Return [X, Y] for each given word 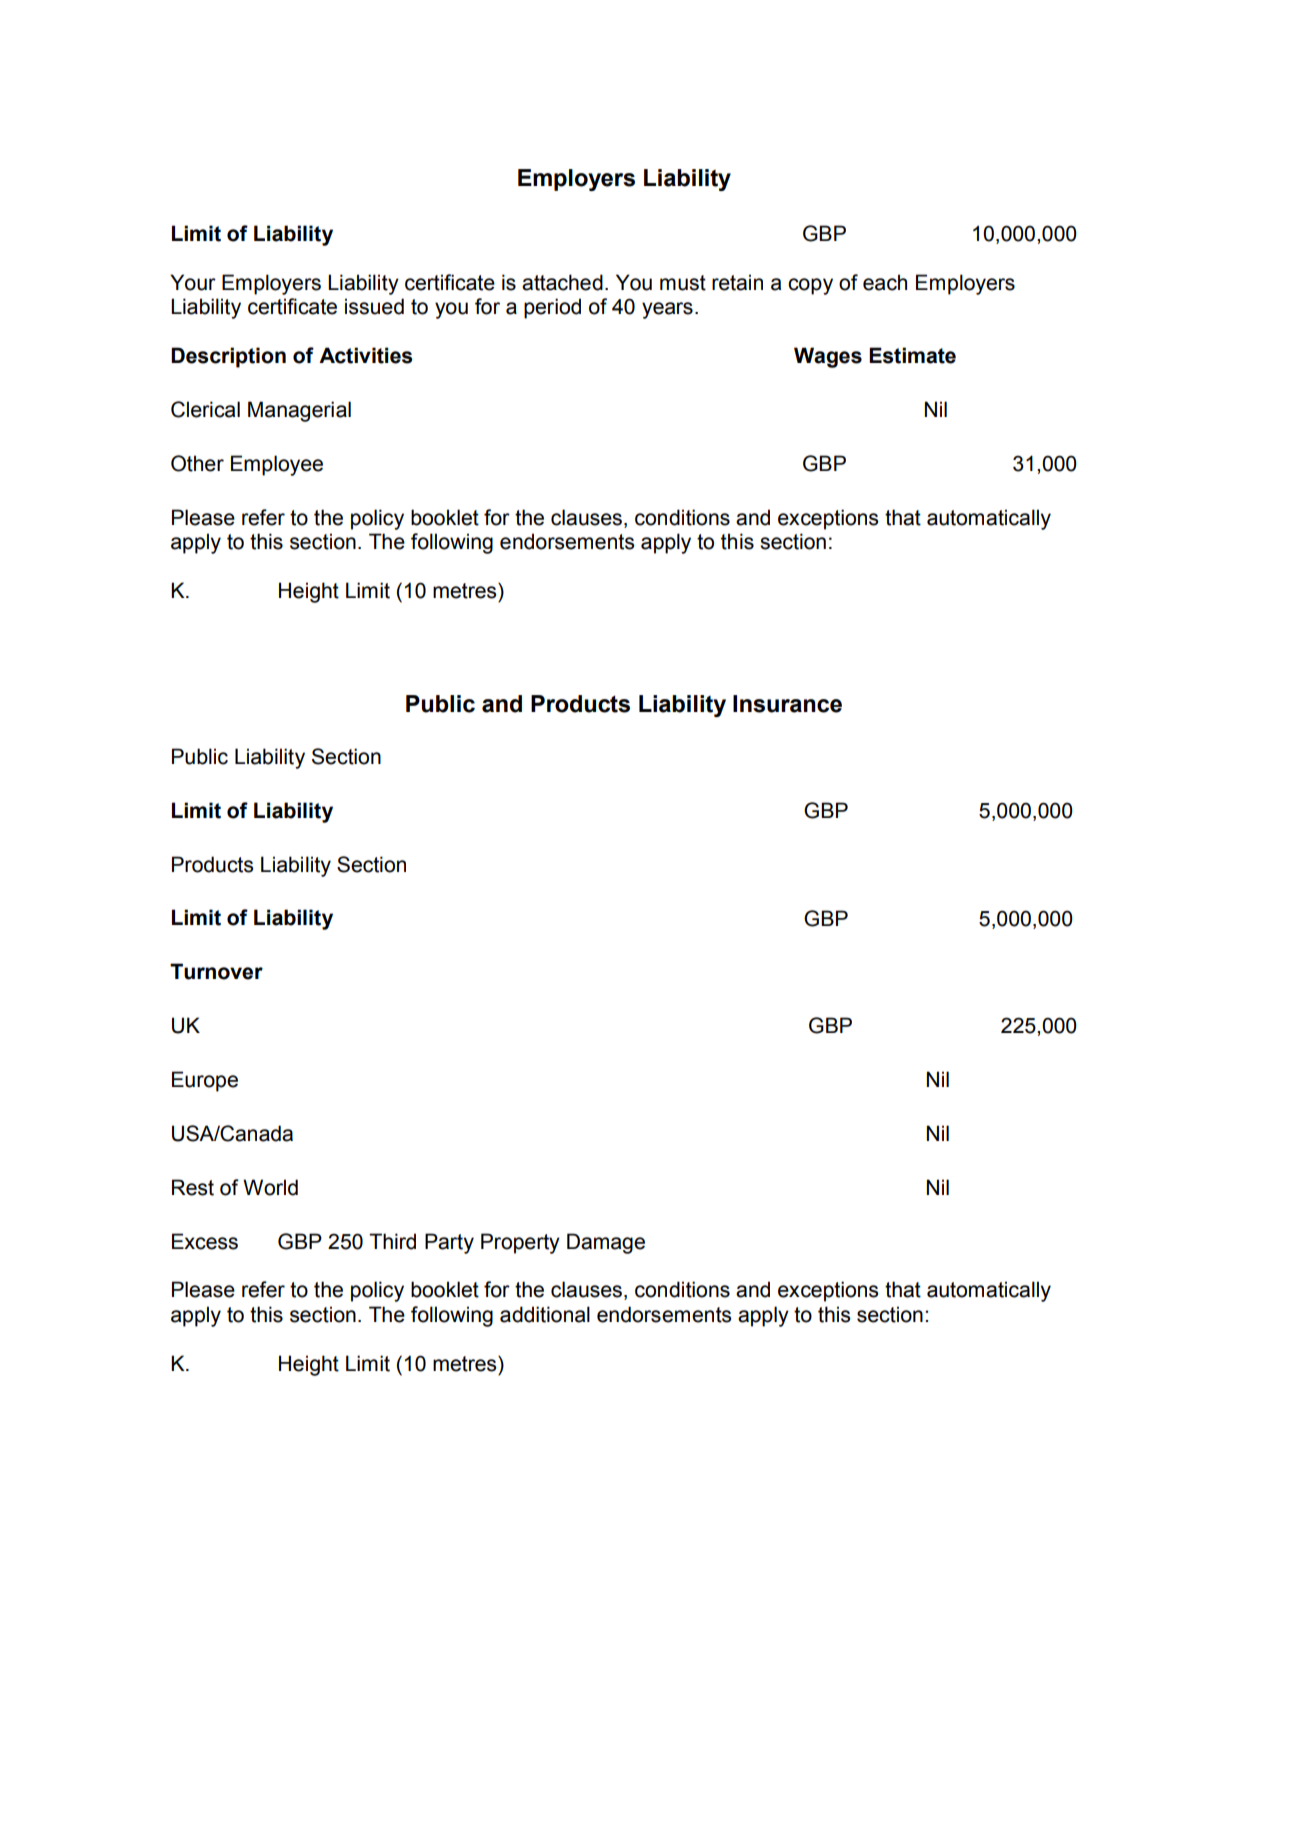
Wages [828, 357]
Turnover [216, 971]
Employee [277, 465]
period [552, 308]
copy [810, 286]
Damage [606, 1243]
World [270, 1187]
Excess [205, 1241]
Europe [205, 1081]
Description [228, 357]
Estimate [912, 355]
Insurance [787, 704]
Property [520, 1243]
